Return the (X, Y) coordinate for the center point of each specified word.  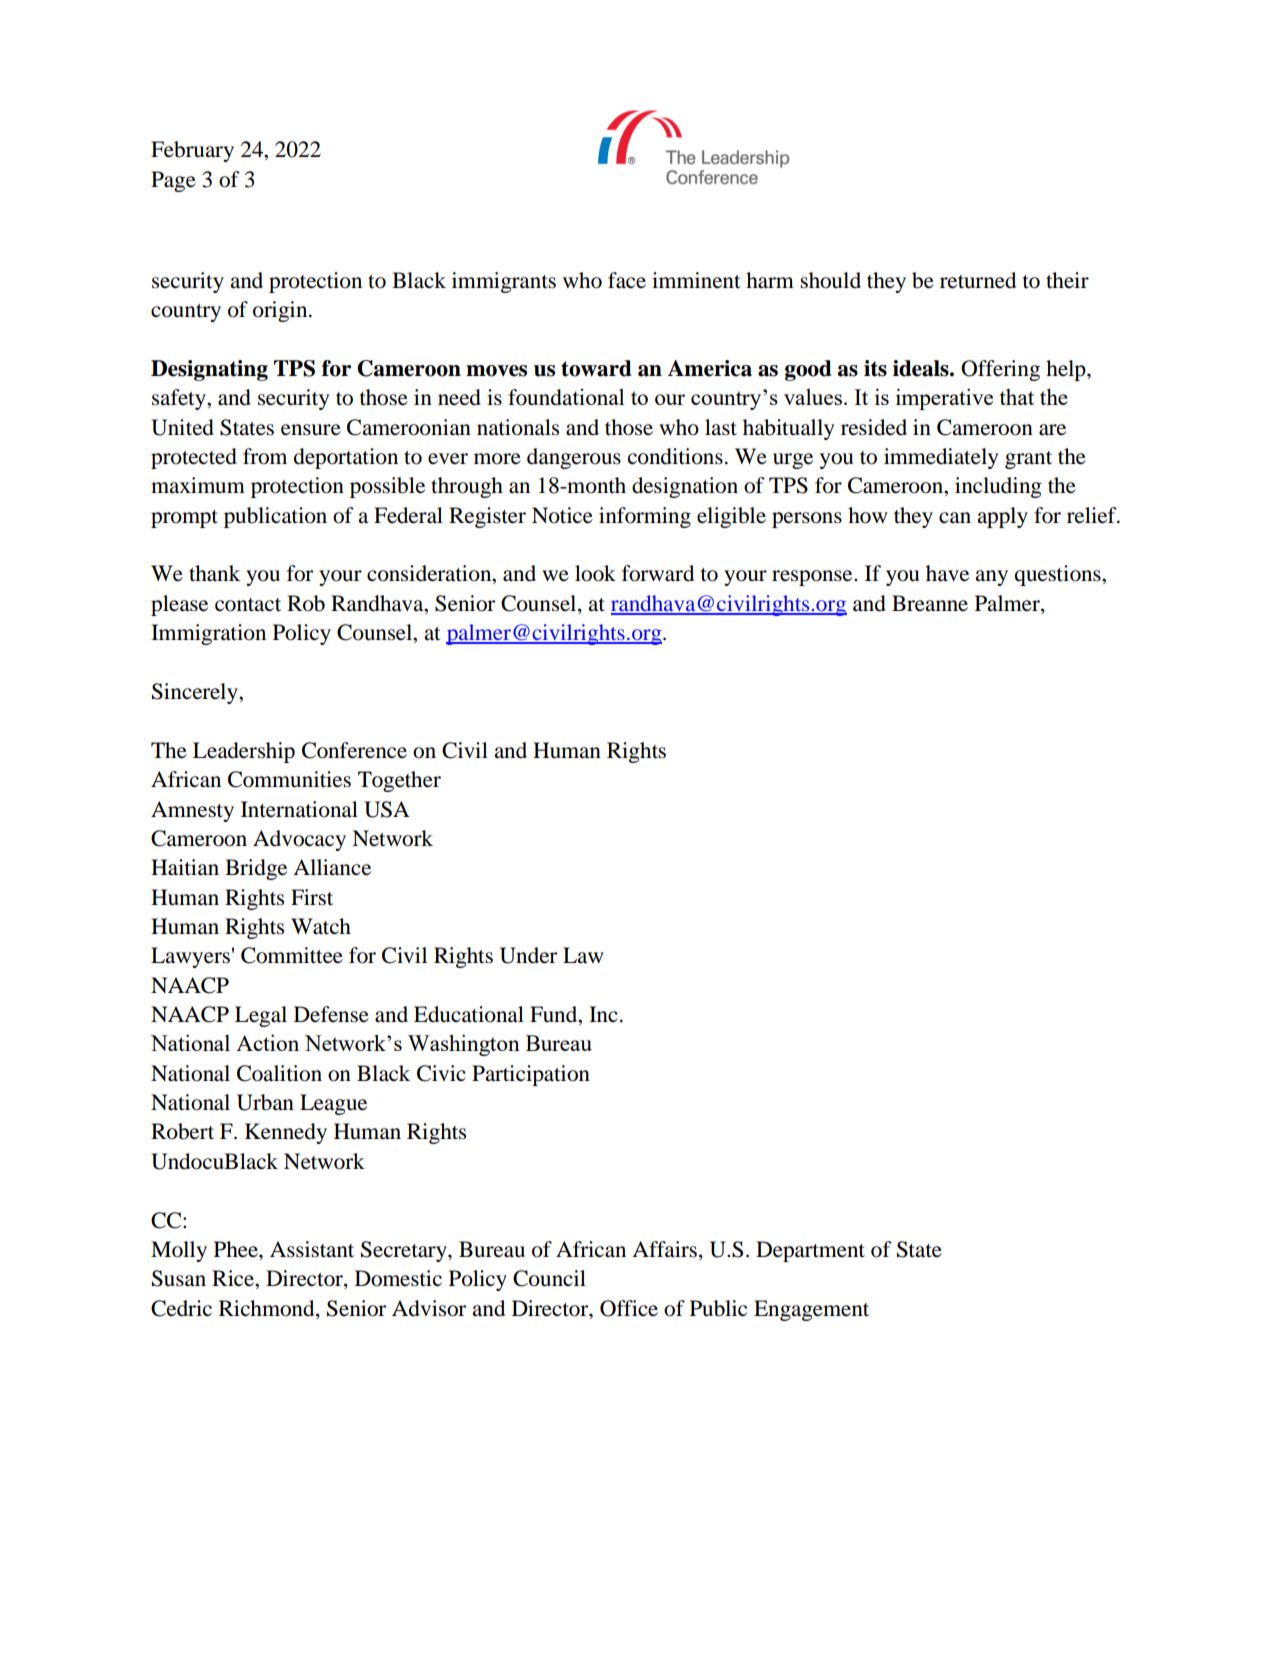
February (192, 151)
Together (399, 781)
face (627, 280)
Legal (261, 1016)
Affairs (664, 1249)
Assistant (312, 1249)
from (265, 456)
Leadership (244, 752)
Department (810, 1251)
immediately (941, 458)
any (991, 578)
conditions (675, 456)
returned (978, 280)
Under (528, 955)
